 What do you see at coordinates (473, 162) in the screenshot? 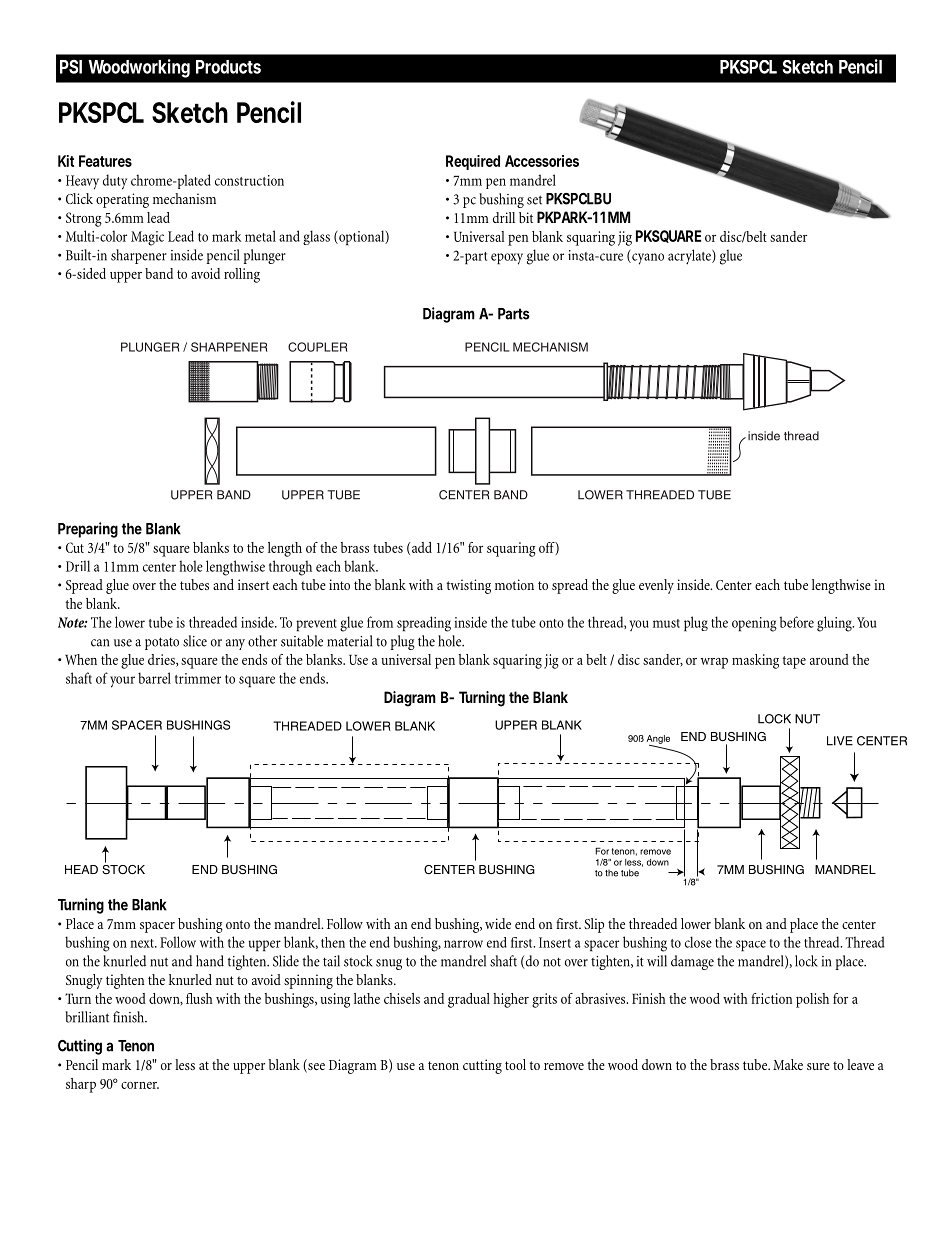
I see `Required` at bounding box center [473, 162].
